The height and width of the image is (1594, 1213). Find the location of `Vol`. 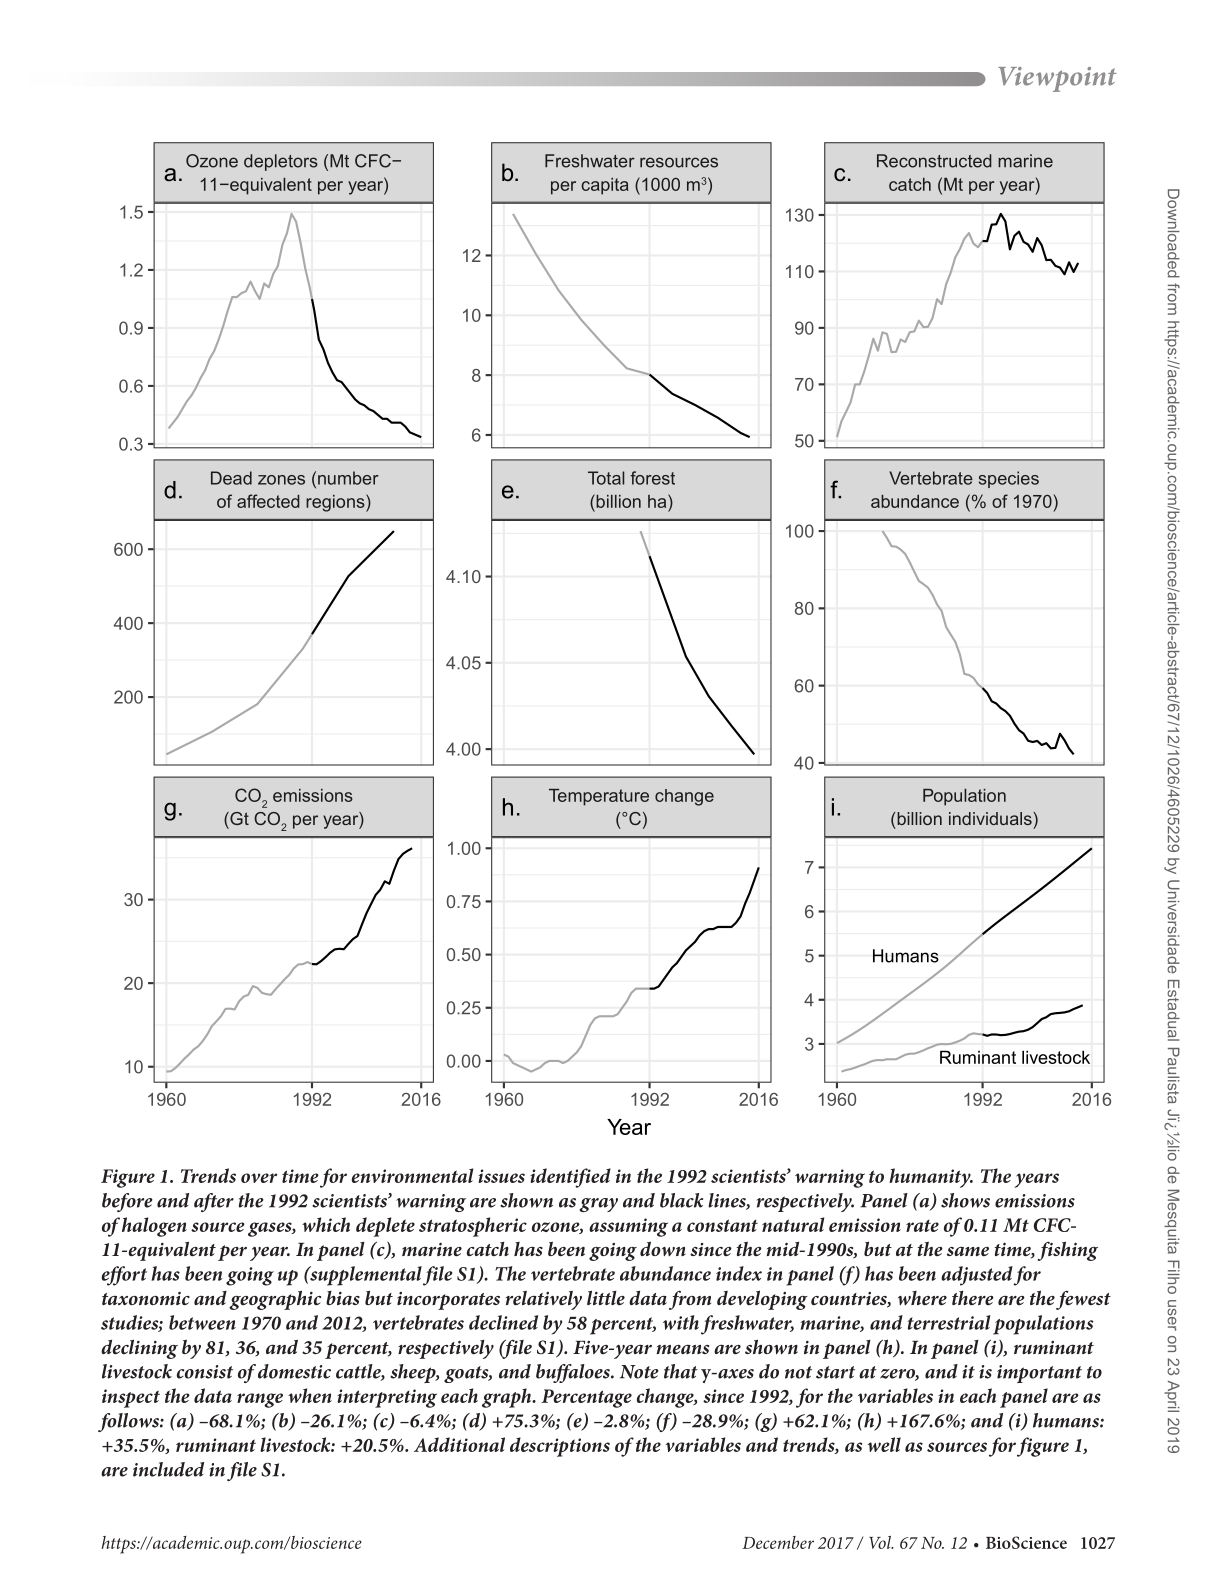

Vol is located at coordinates (881, 1542).
